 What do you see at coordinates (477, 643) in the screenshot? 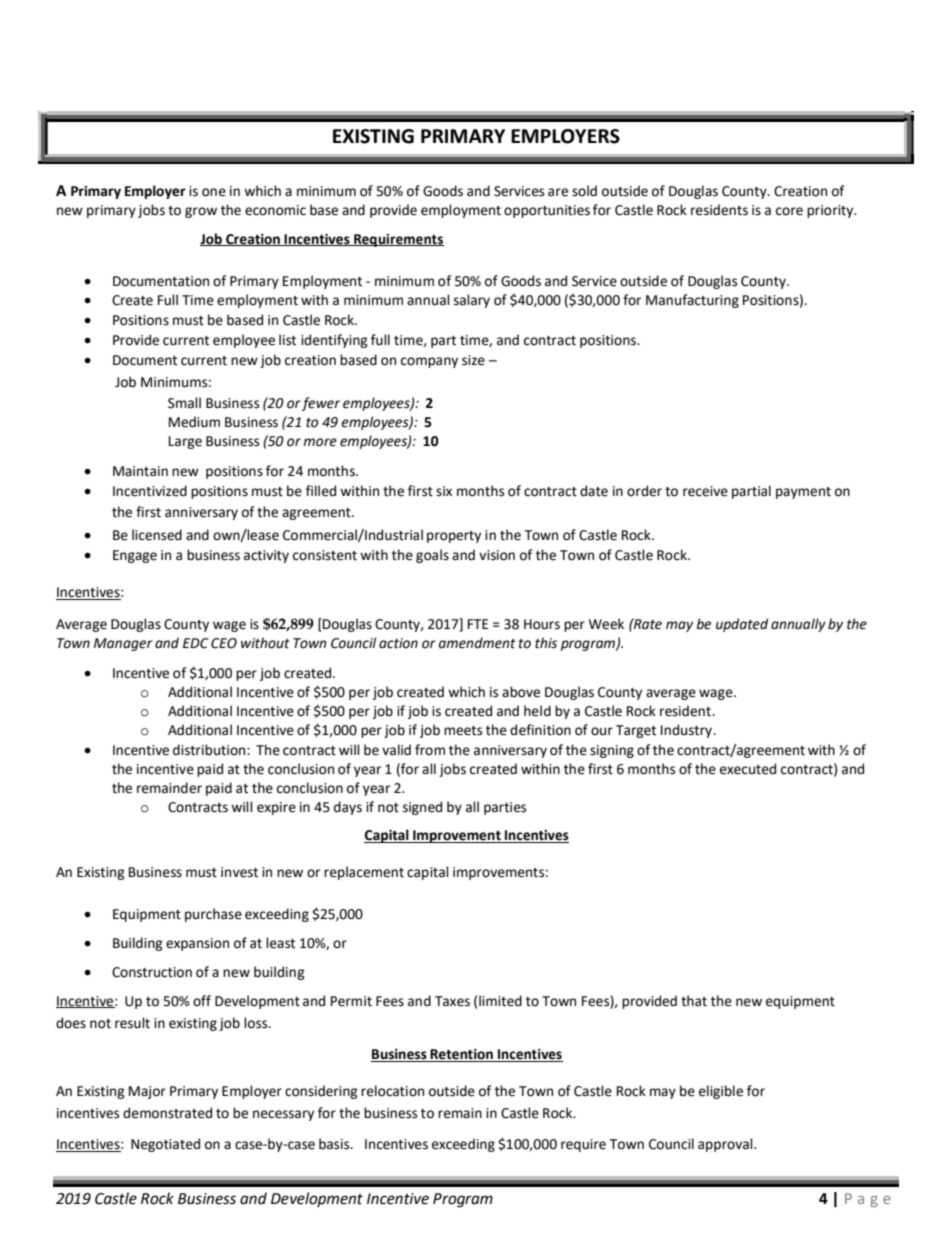
I see `amendment` at bounding box center [477, 643].
